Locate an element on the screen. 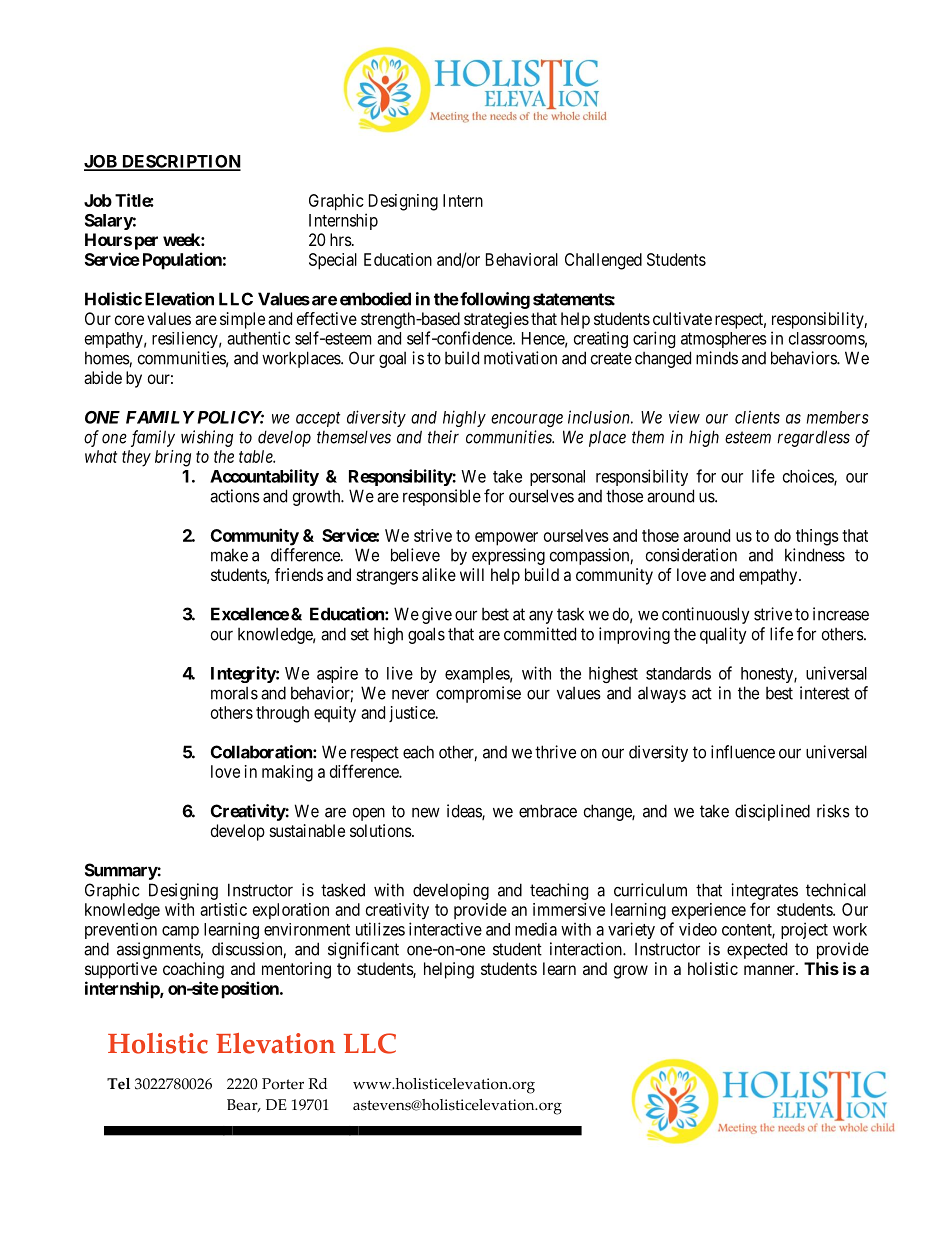  choices is located at coordinates (809, 477).
